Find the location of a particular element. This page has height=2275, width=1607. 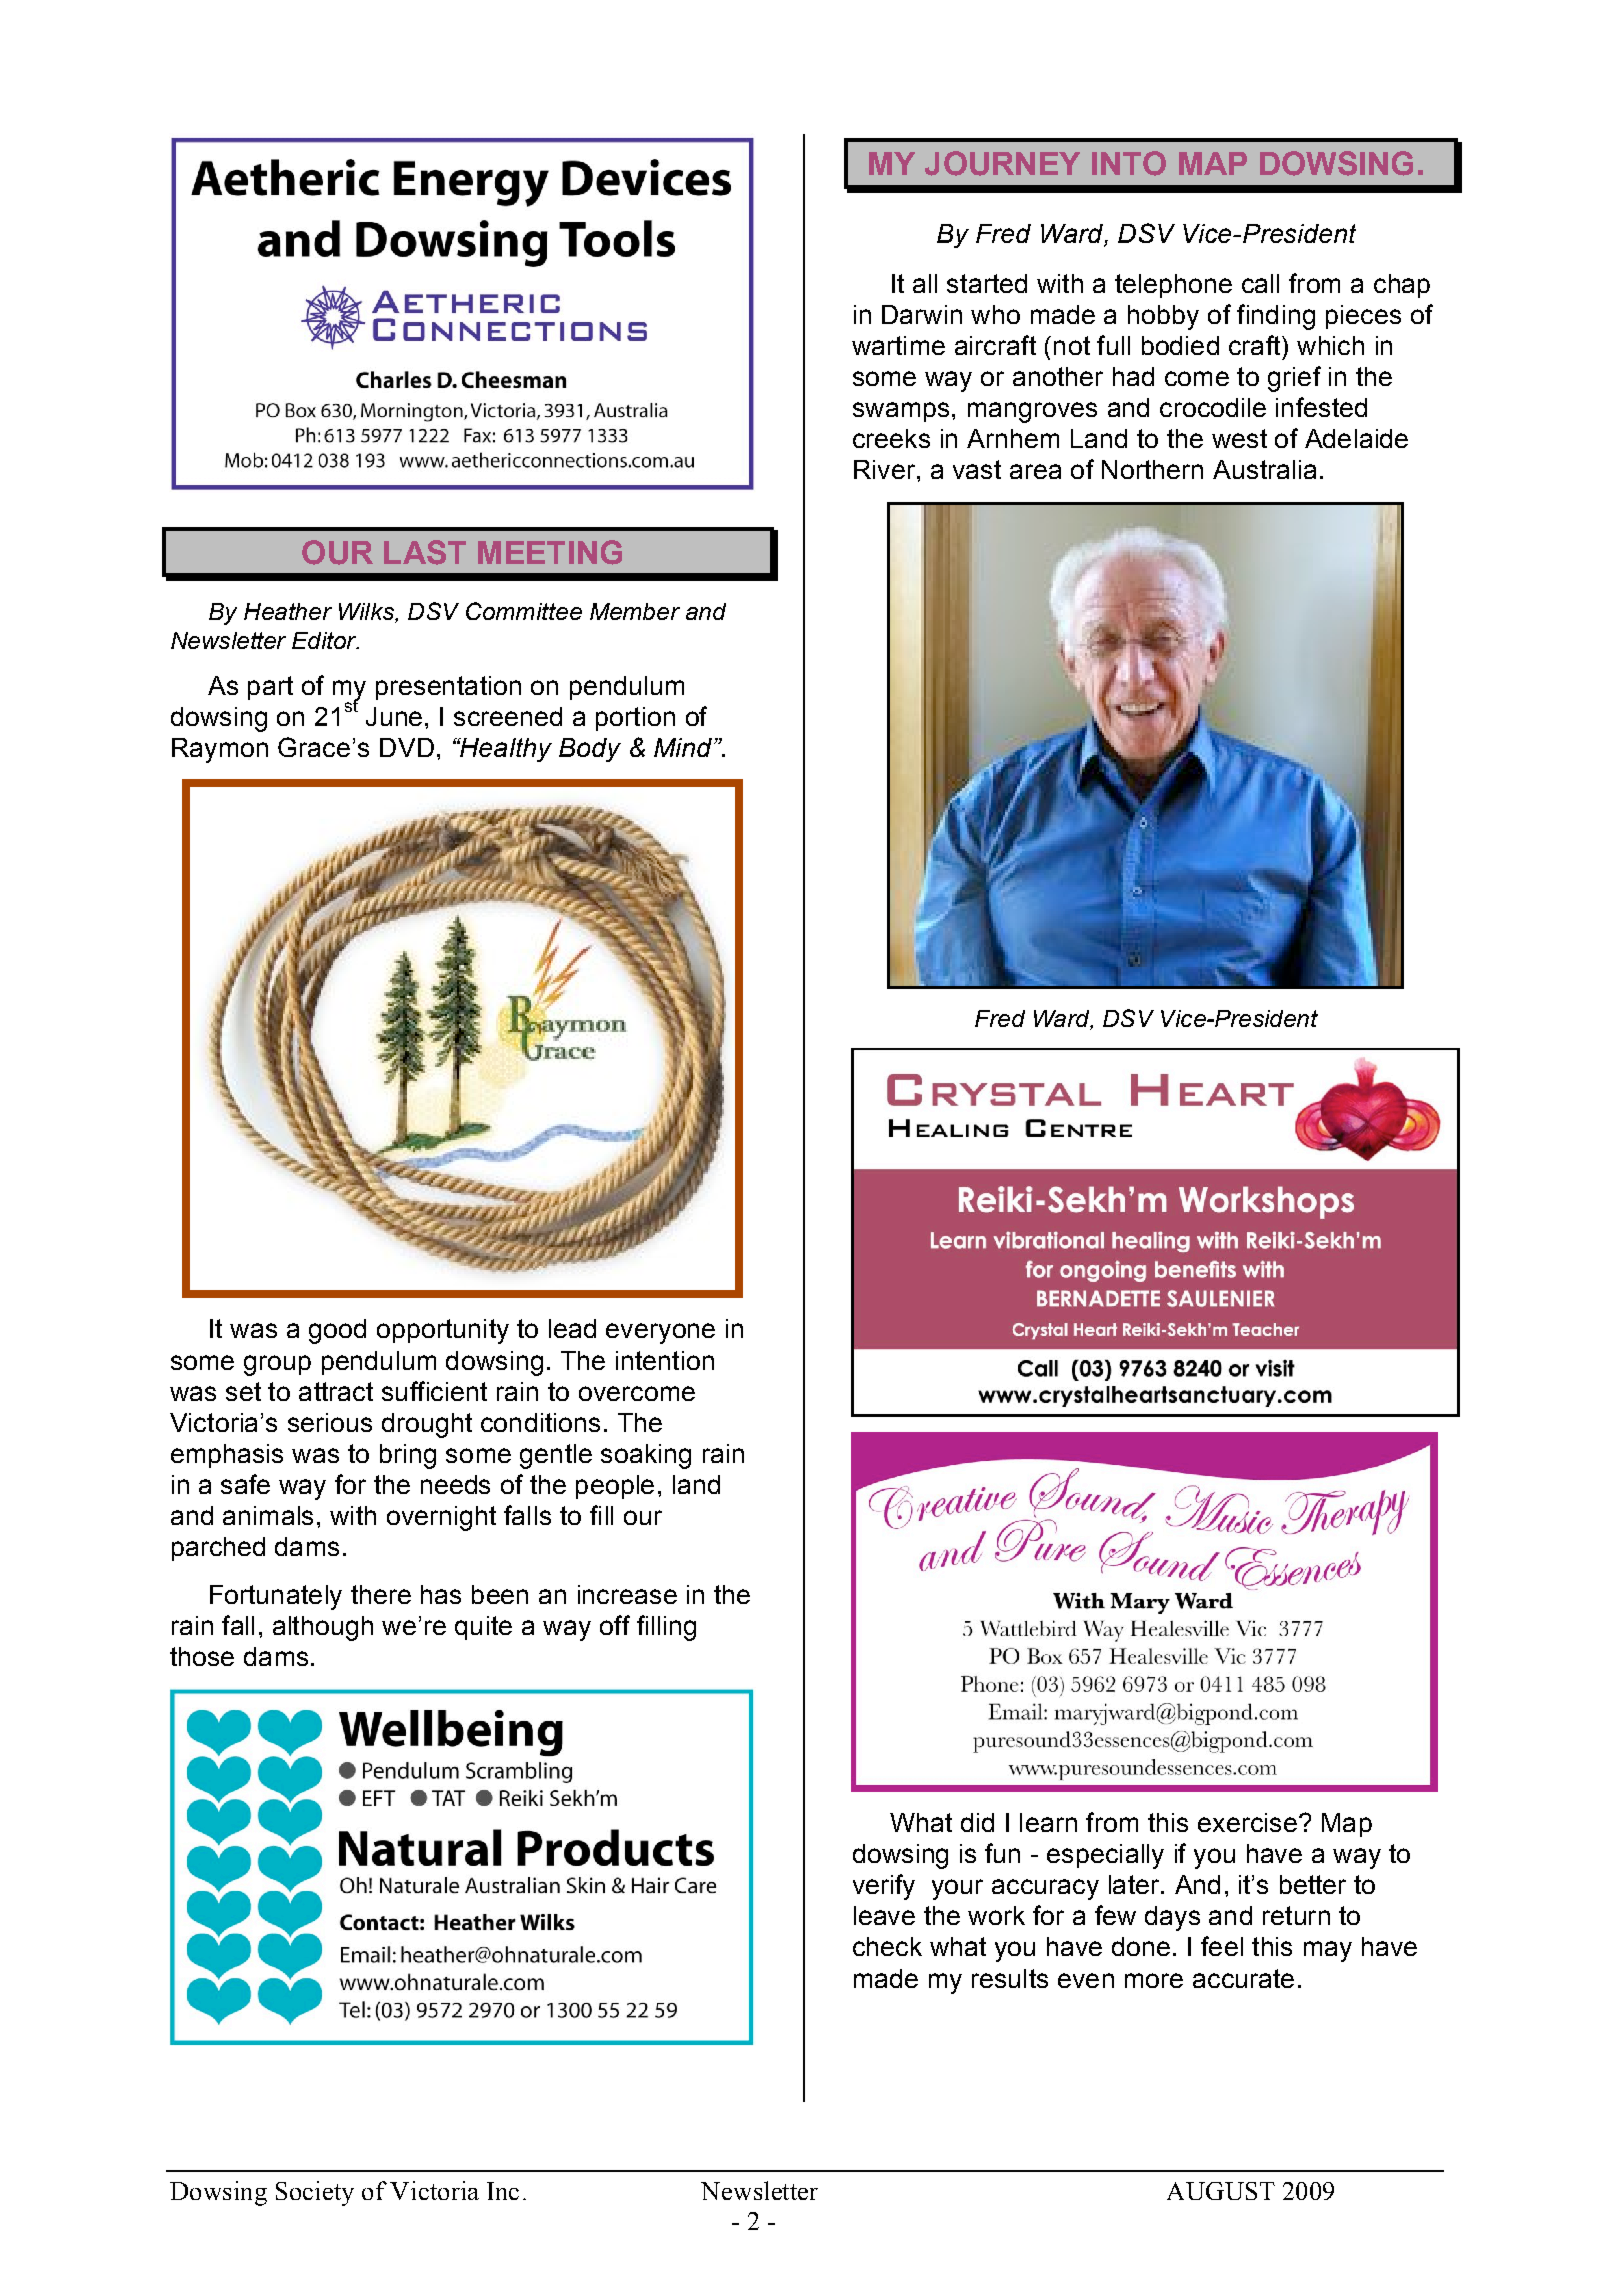

Darwin is located at coordinates (922, 314).
